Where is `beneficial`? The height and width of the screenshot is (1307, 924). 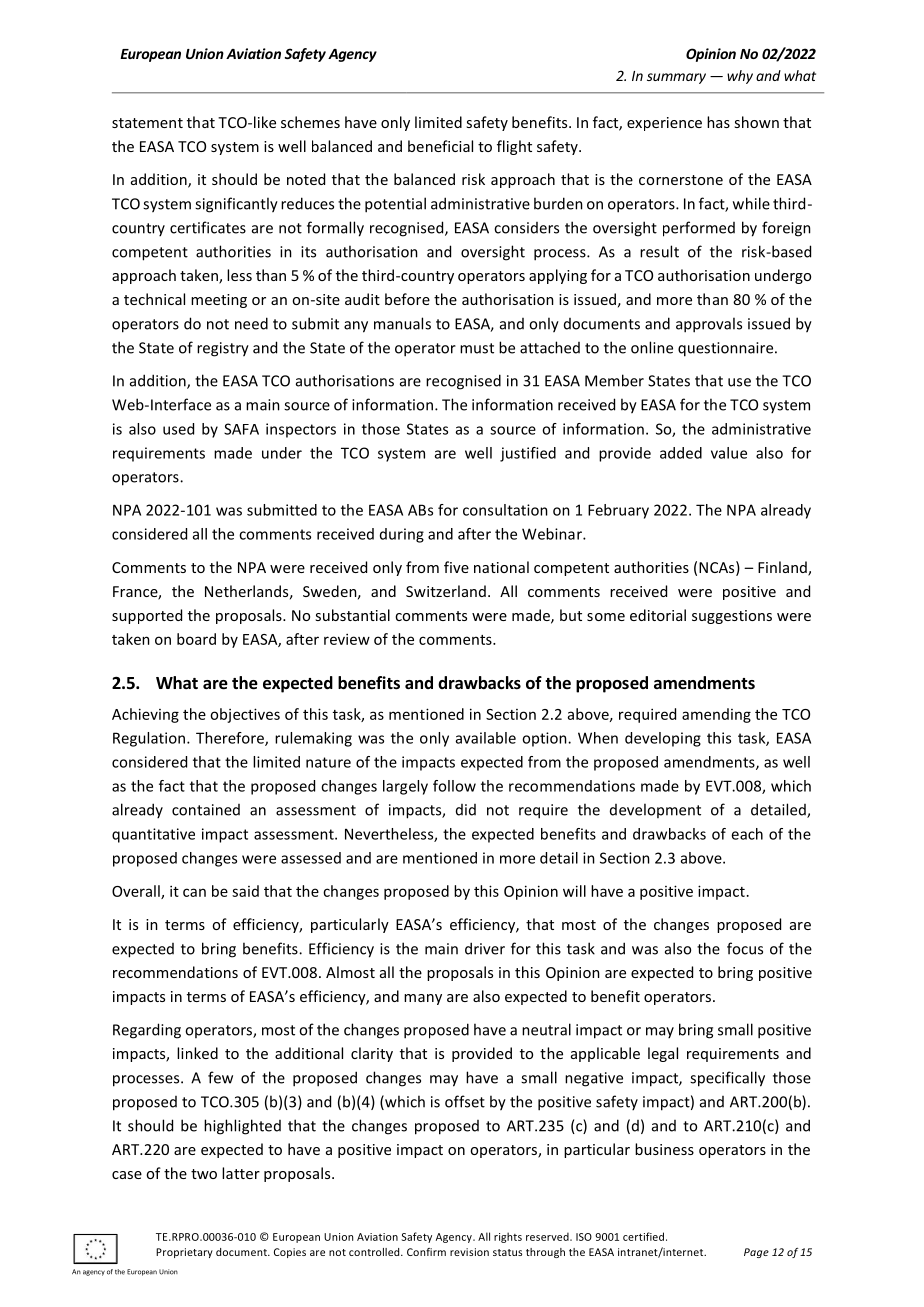
beneficial is located at coordinates (440, 146).
